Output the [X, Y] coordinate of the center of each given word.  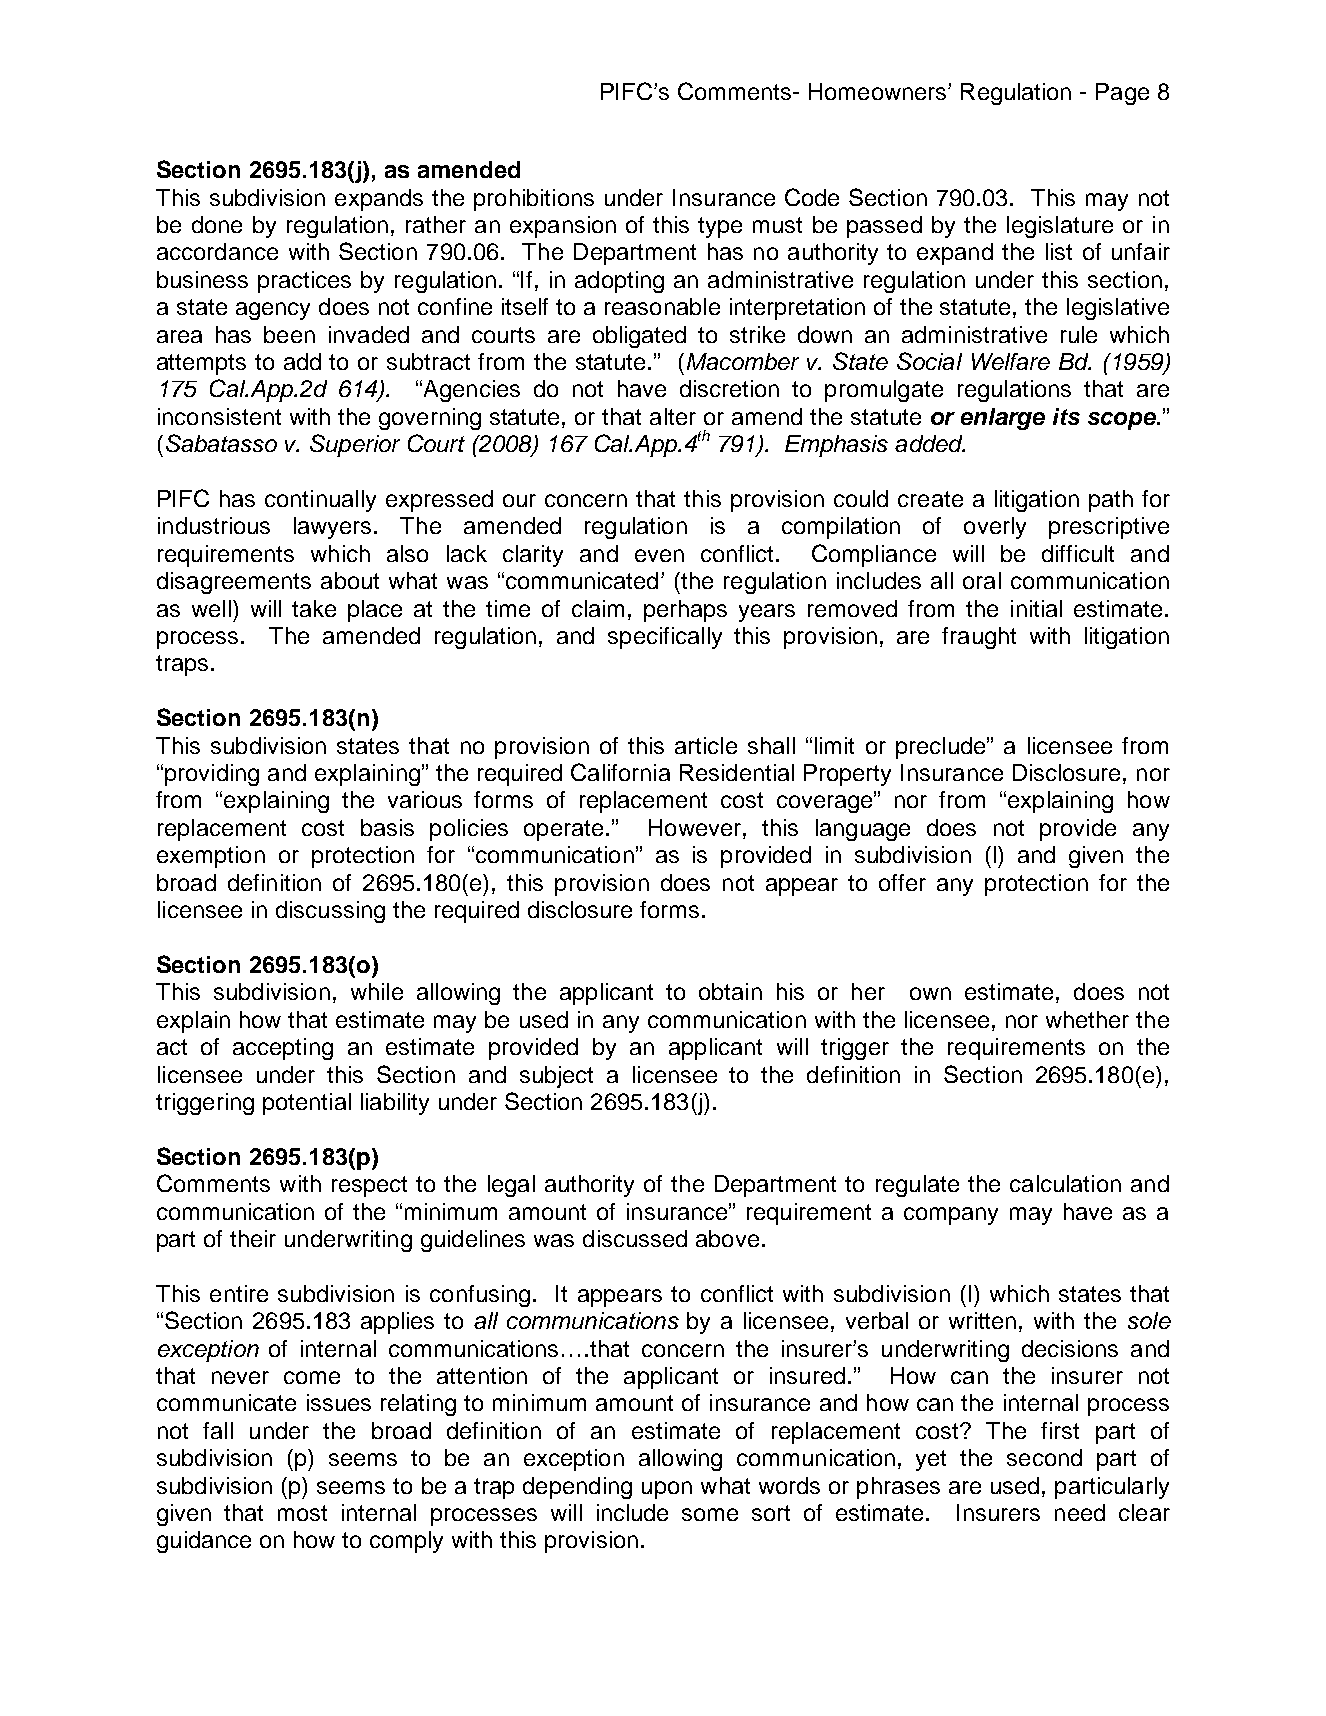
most [302, 1513]
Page [1122, 94]
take [314, 608]
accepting [283, 1049]
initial [1036, 608]
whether [1087, 1019]
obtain [730, 991]
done [217, 224]
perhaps [685, 611]
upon [667, 1490]
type [720, 227]
